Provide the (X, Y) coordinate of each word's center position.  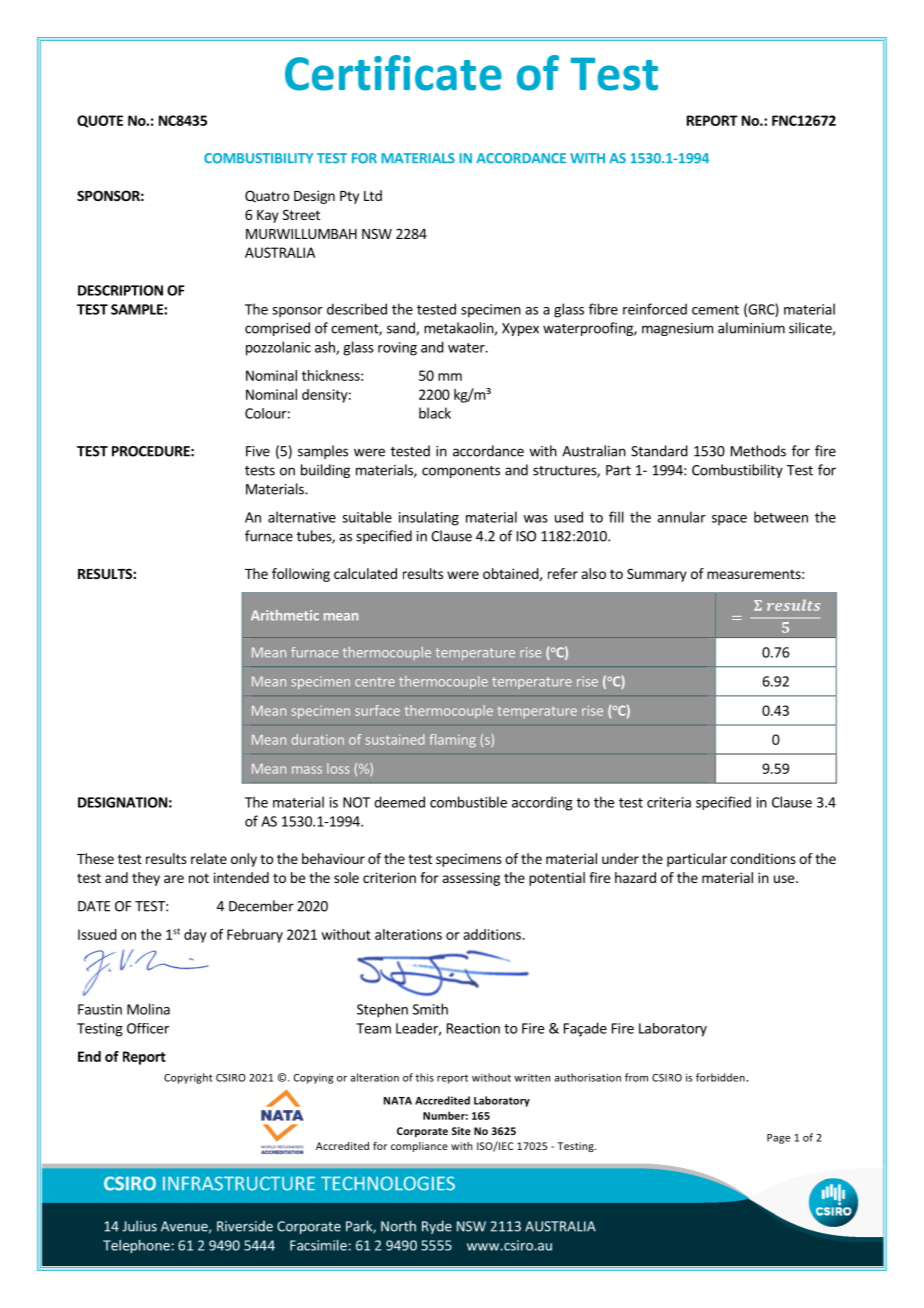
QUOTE (100, 121)
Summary (657, 575)
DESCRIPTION (120, 290)
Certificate (393, 73)
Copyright (188, 1078)
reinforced (655, 309)
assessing (471, 879)
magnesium (677, 329)
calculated (365, 573)
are (174, 879)
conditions (763, 858)
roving (397, 349)
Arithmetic (285, 615)
